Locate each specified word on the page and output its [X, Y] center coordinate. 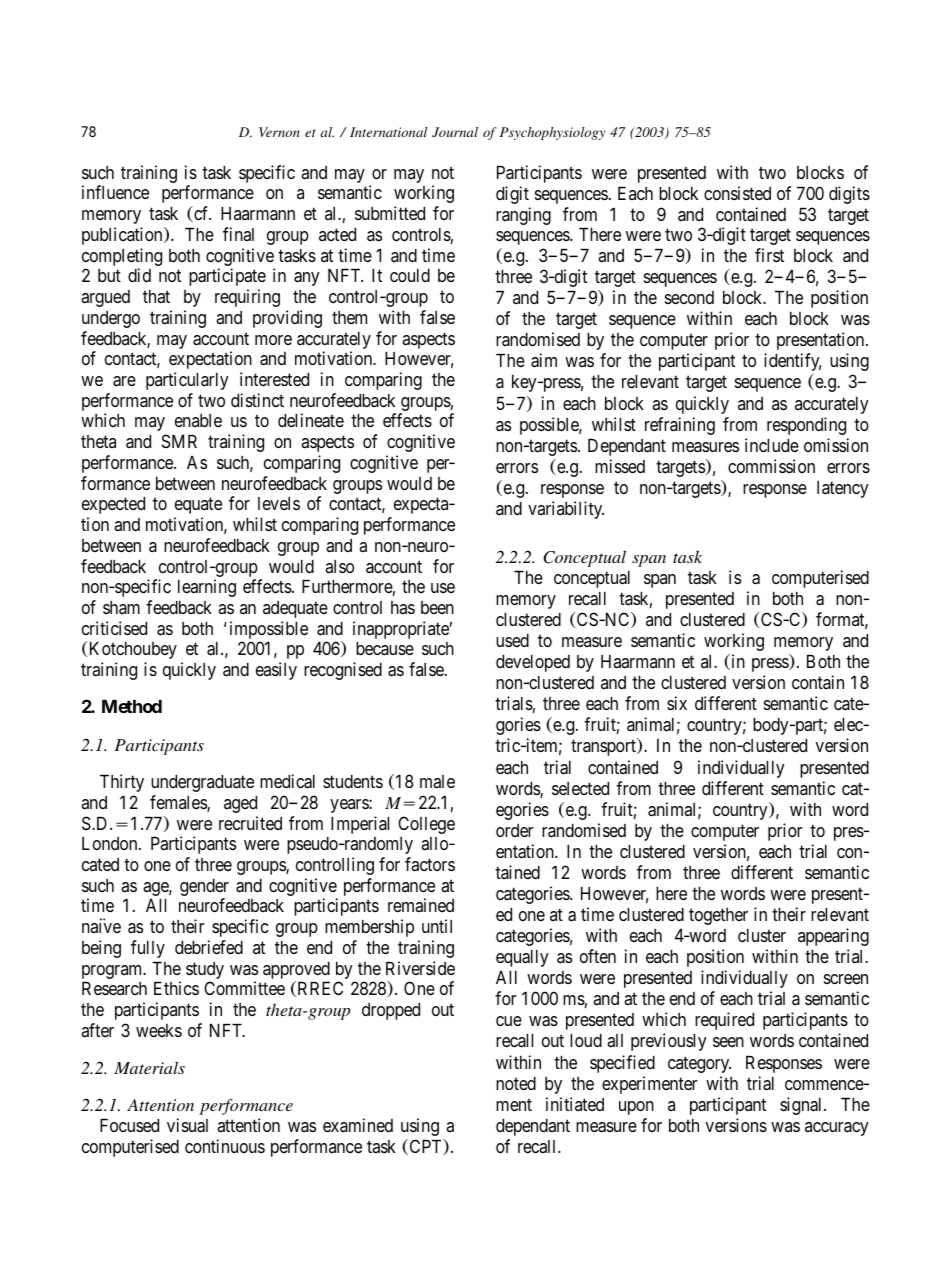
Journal [455, 132]
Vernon [279, 132]
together [718, 916]
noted [516, 1083]
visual [187, 1125]
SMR [179, 441]
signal [802, 1106]
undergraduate [202, 783]
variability [566, 510]
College [426, 825]
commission [771, 466]
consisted [737, 193]
